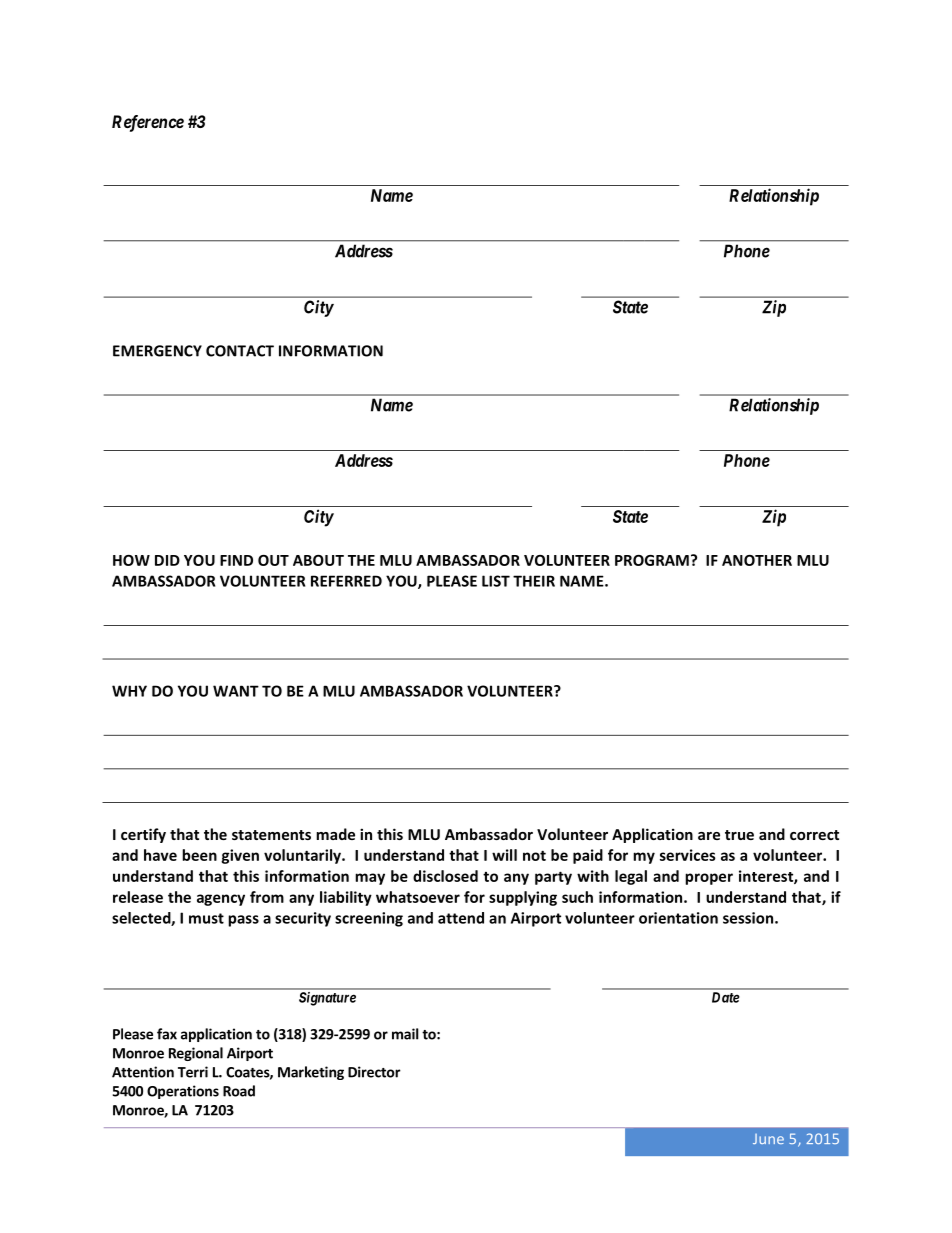 This screenshot has height=1233, width=952. I want to click on Road, so click(239, 1091).
